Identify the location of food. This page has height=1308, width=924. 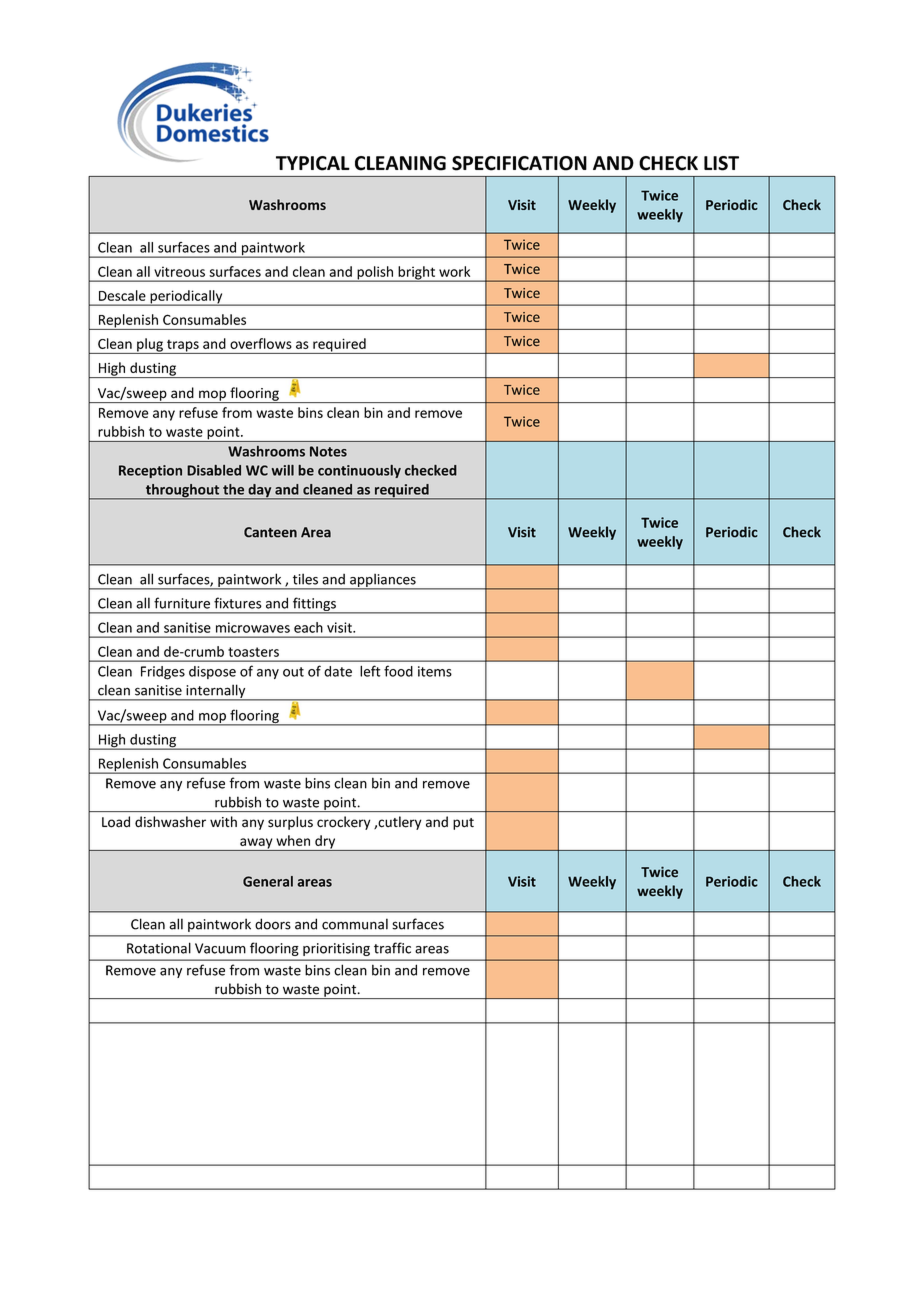
(398, 671).
